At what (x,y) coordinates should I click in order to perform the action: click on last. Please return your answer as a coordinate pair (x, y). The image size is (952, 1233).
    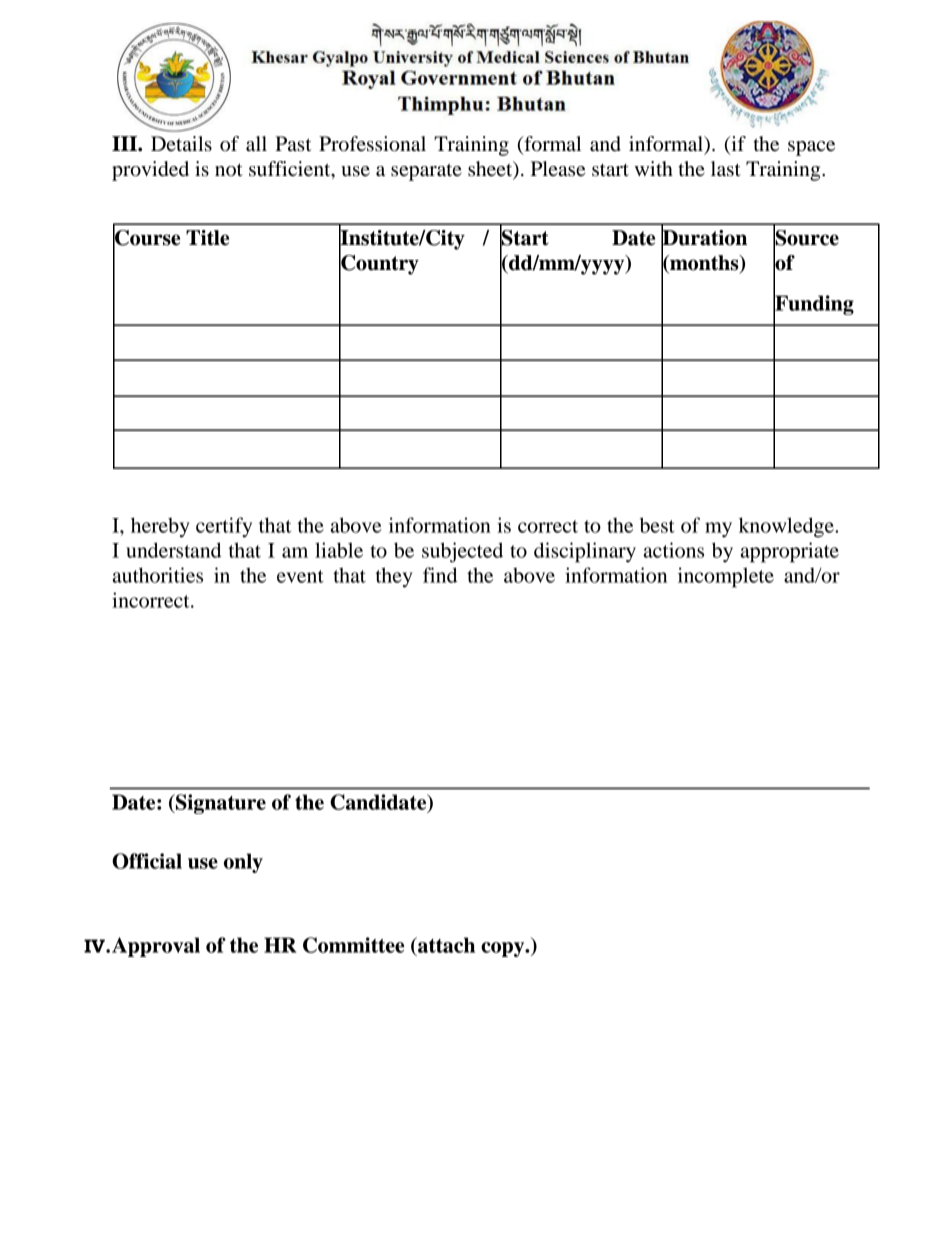
    Looking at the image, I should click on (726, 169).
